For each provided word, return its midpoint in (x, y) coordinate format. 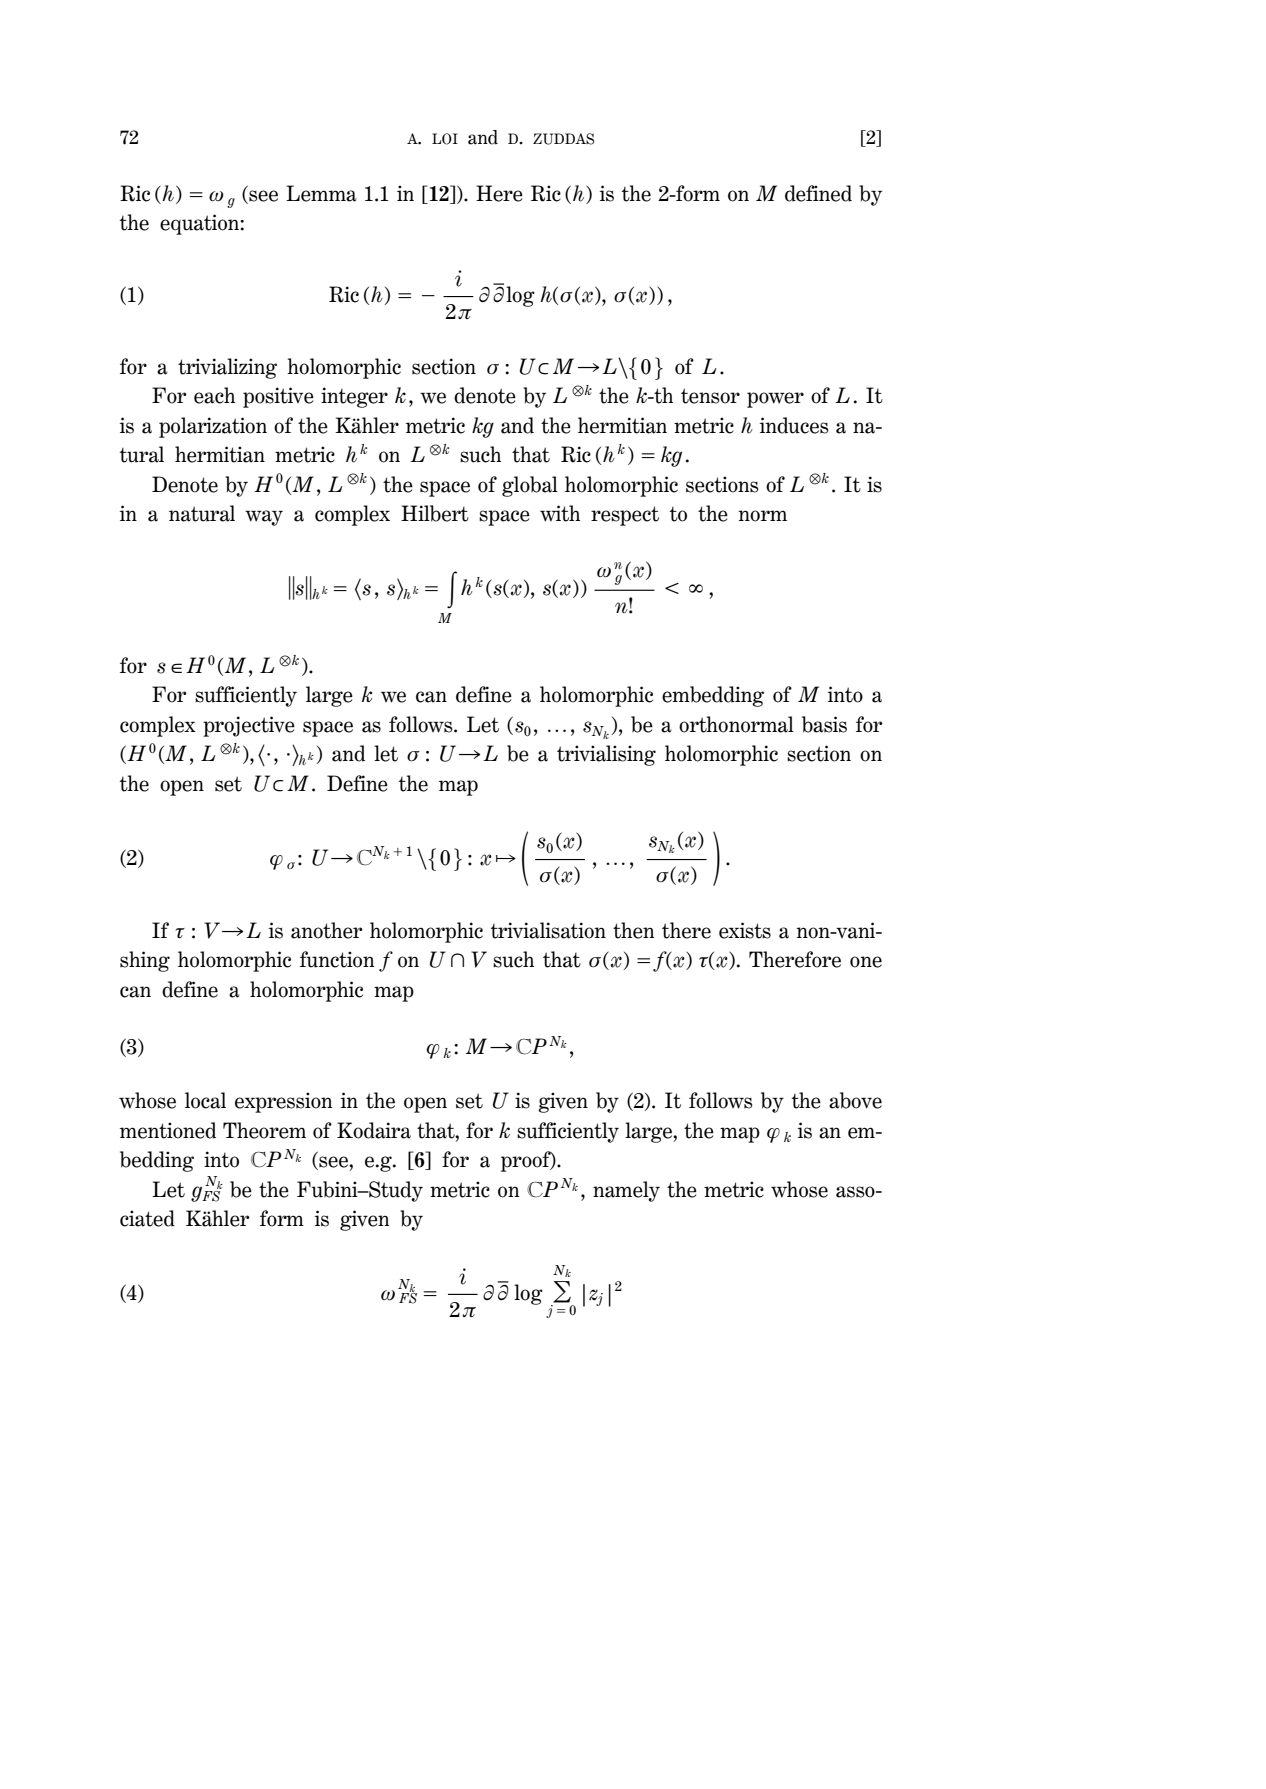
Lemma (321, 193)
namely (626, 1191)
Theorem (264, 1130)
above (855, 1100)
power (775, 400)
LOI (445, 139)
